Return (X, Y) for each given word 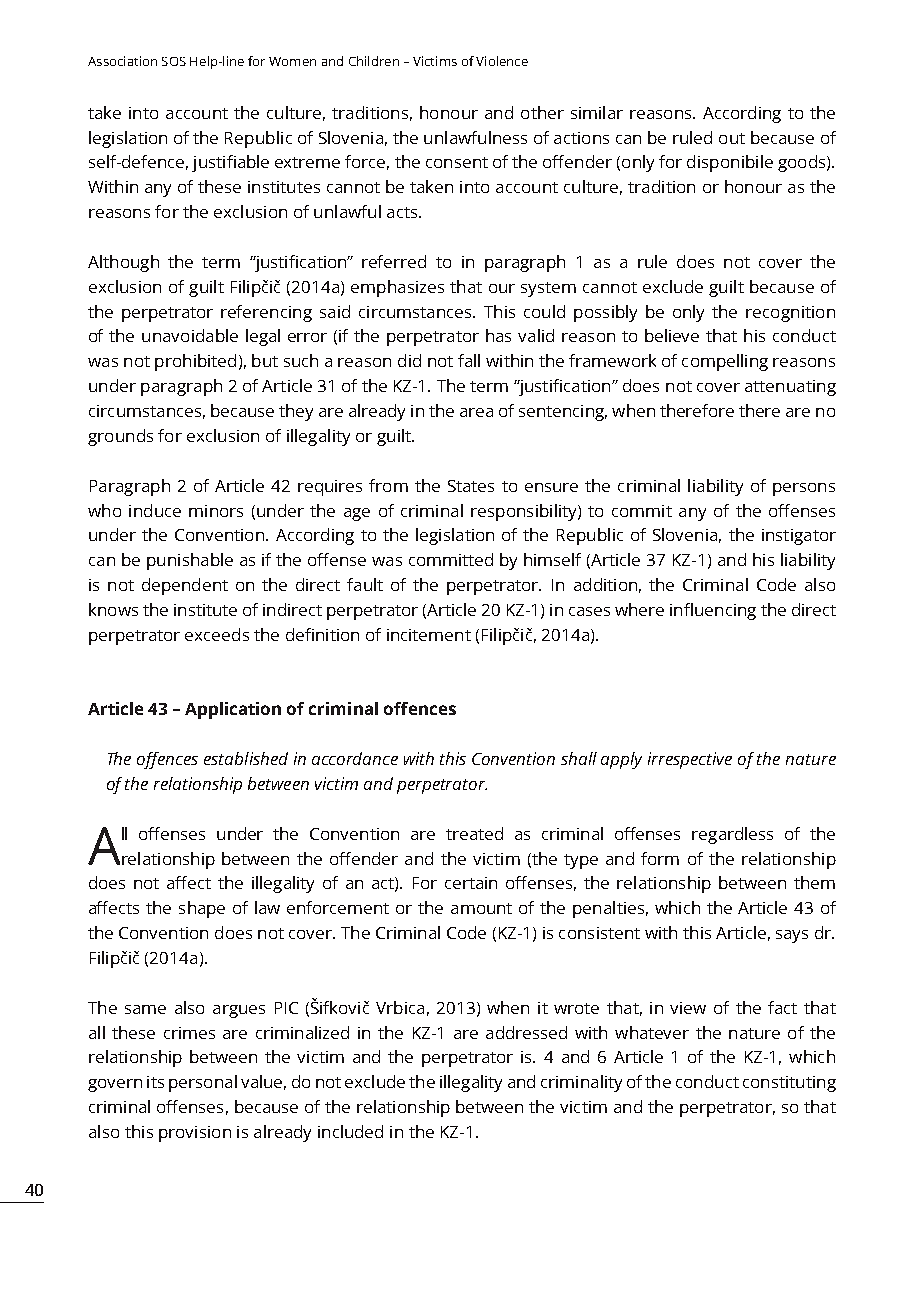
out (732, 138)
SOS (174, 61)
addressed (526, 1032)
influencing (713, 611)
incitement (429, 635)
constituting (789, 1084)
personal (203, 1083)
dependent (185, 586)
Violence (502, 61)
